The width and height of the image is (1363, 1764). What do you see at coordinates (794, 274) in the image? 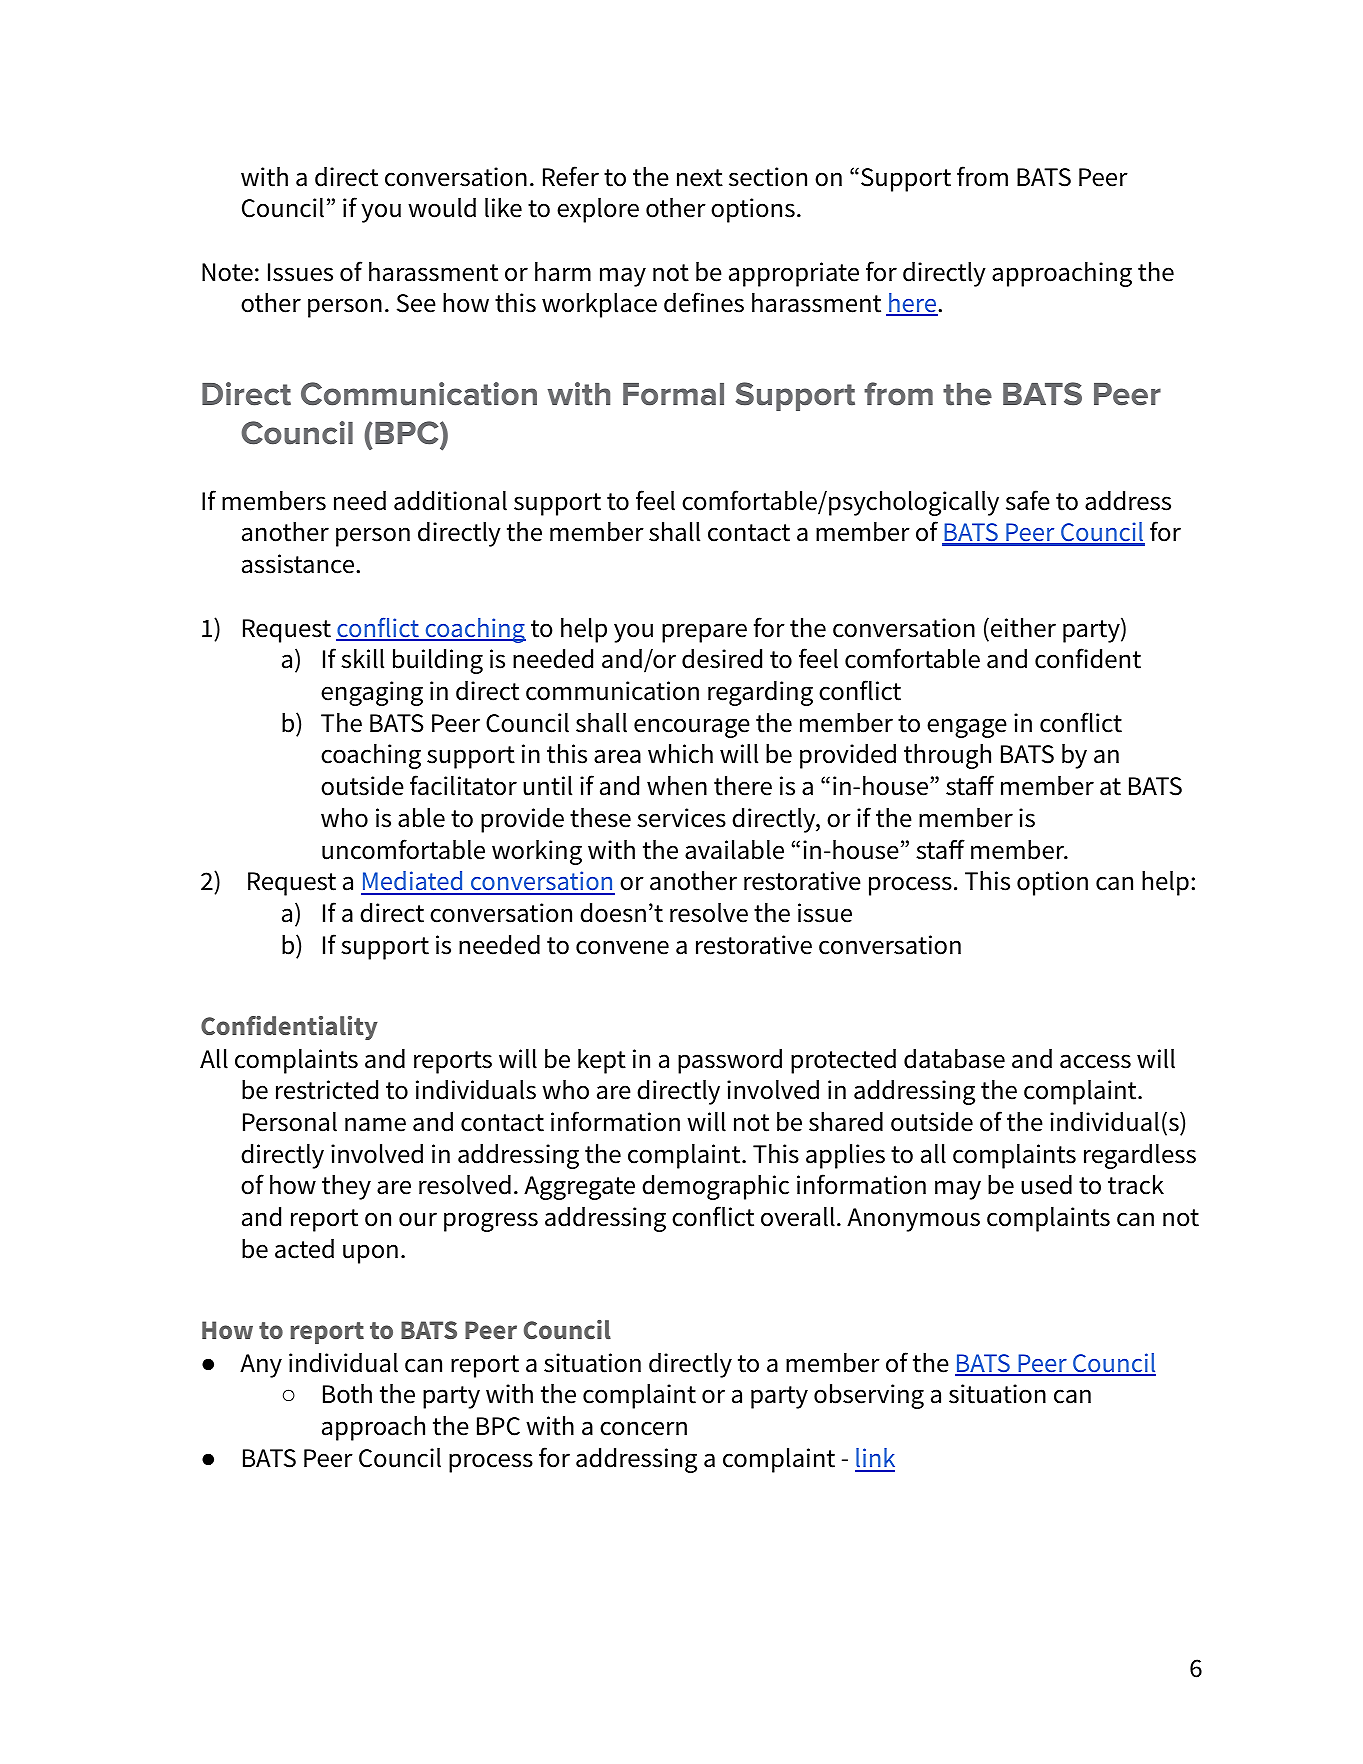
I see `appropriate` at bounding box center [794, 274].
